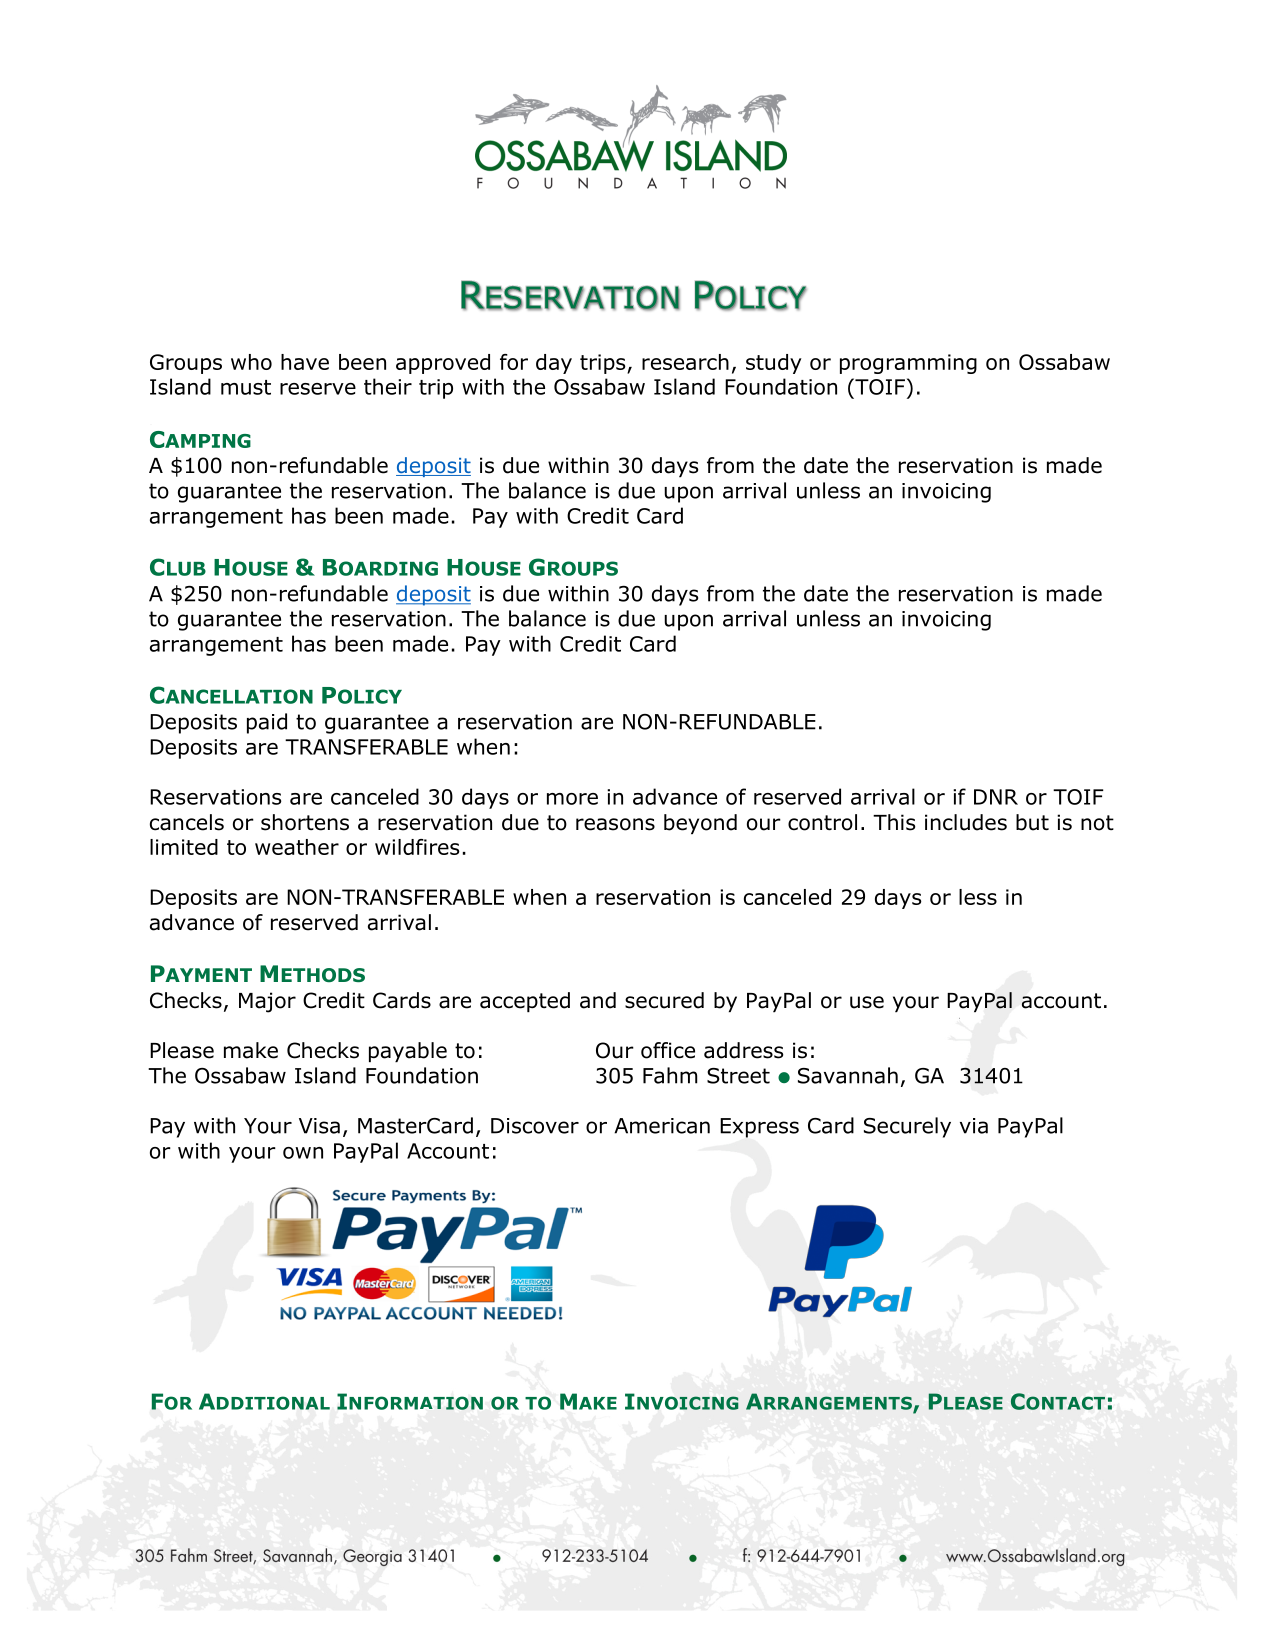 The width and height of the screenshot is (1264, 1636). I want to click on Major, so click(267, 1002).
